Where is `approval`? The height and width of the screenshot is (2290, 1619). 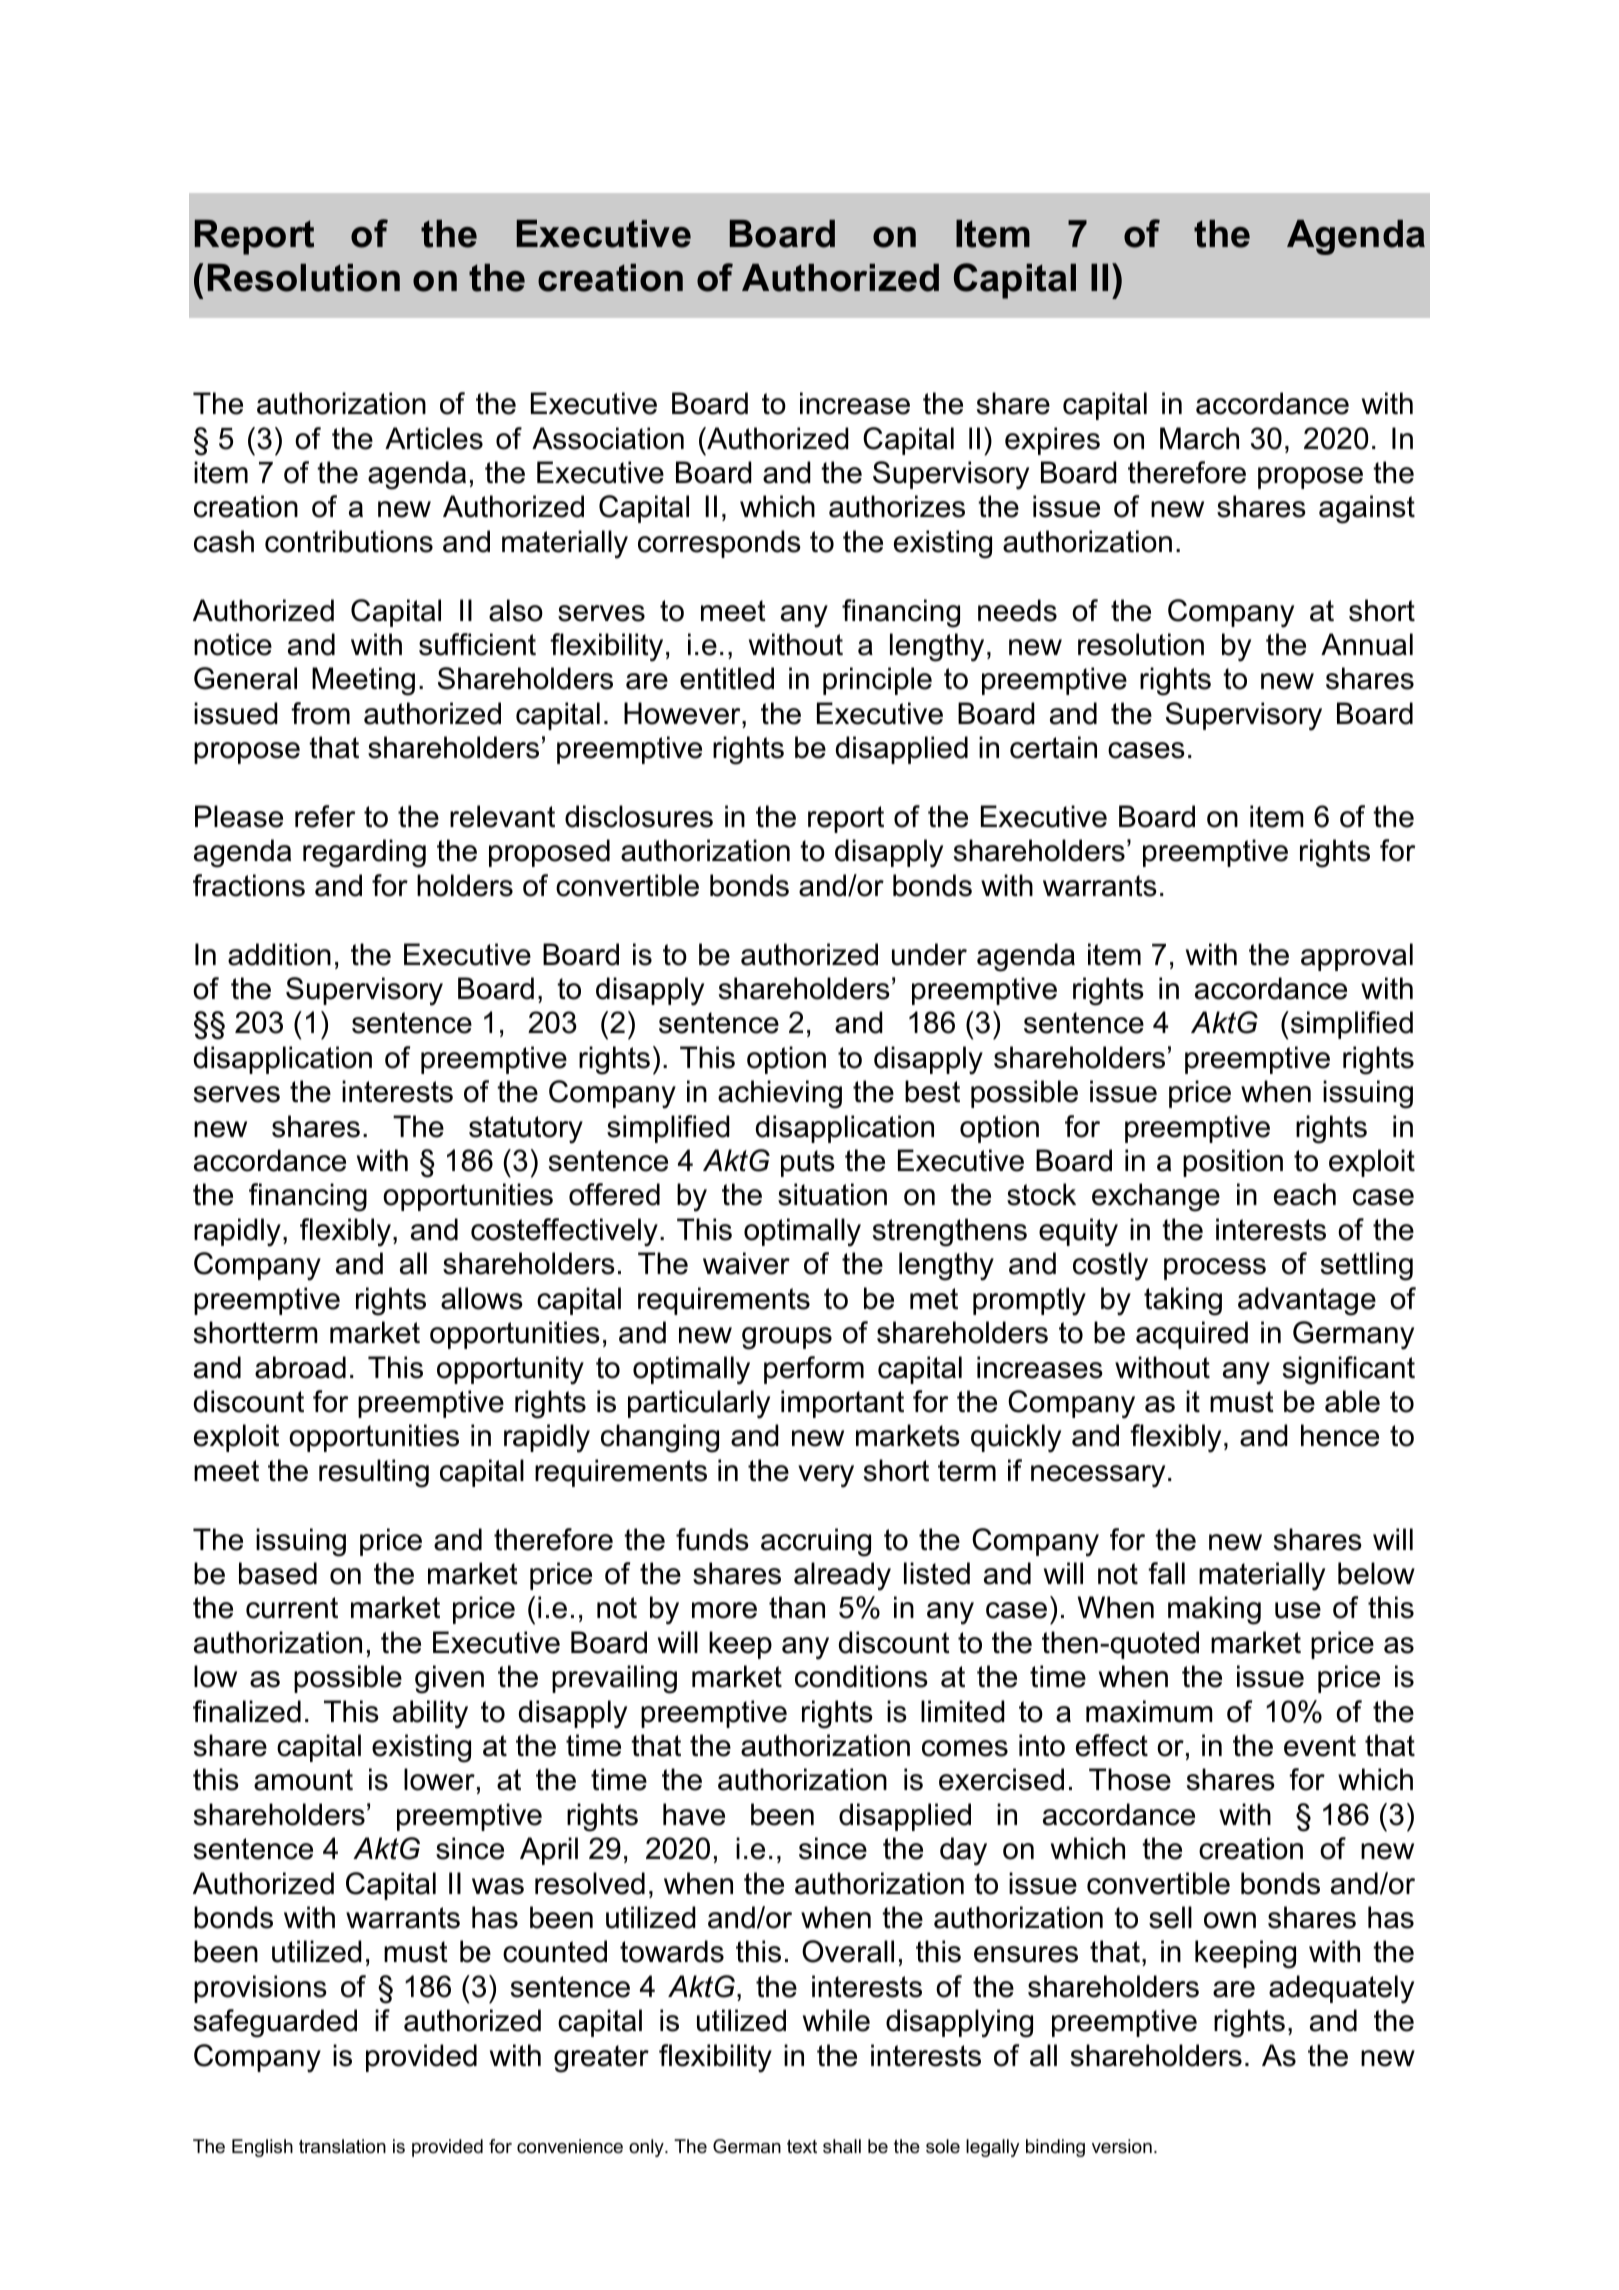 approval is located at coordinates (1357, 957).
